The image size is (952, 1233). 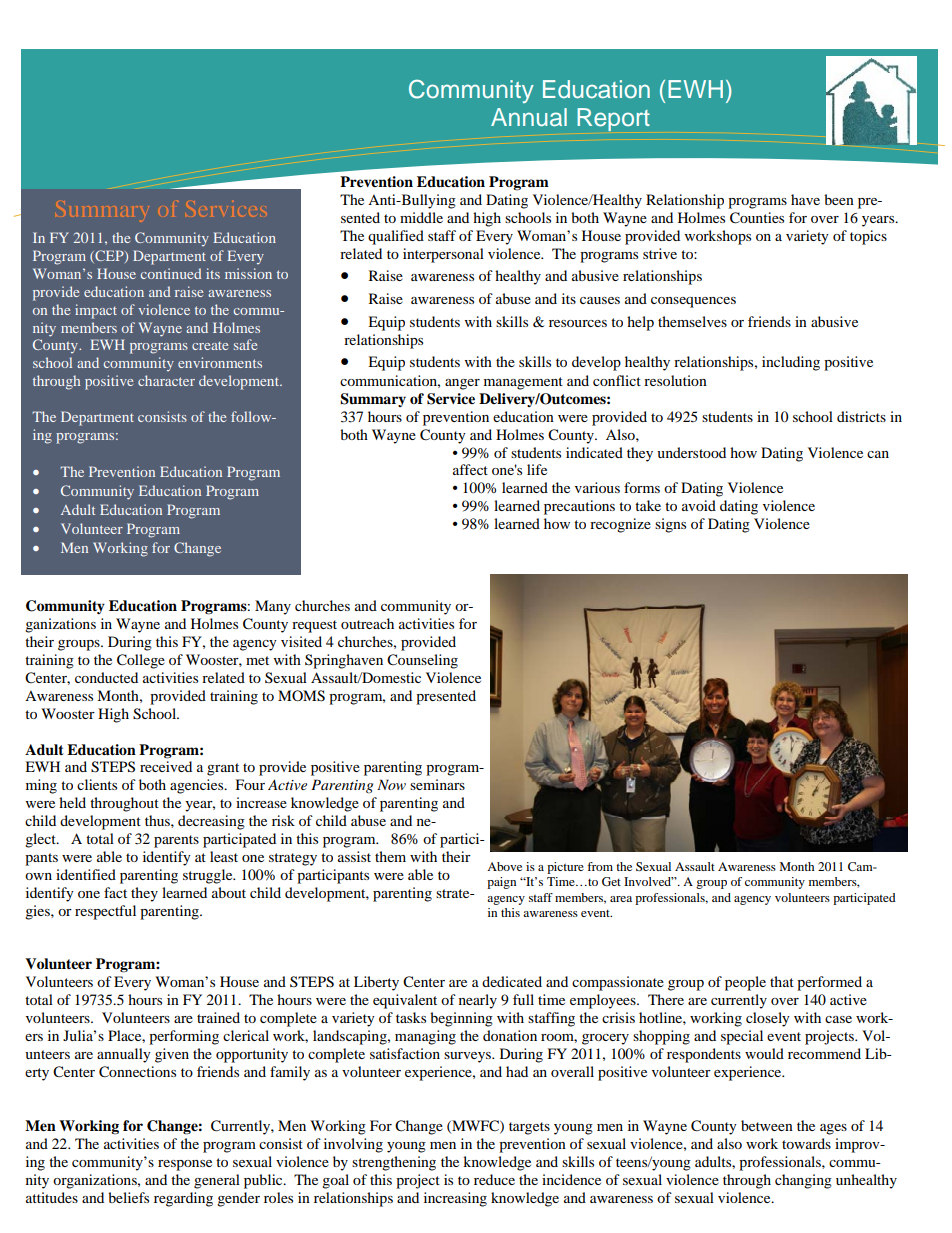 I want to click on response, so click(x=185, y=1165).
